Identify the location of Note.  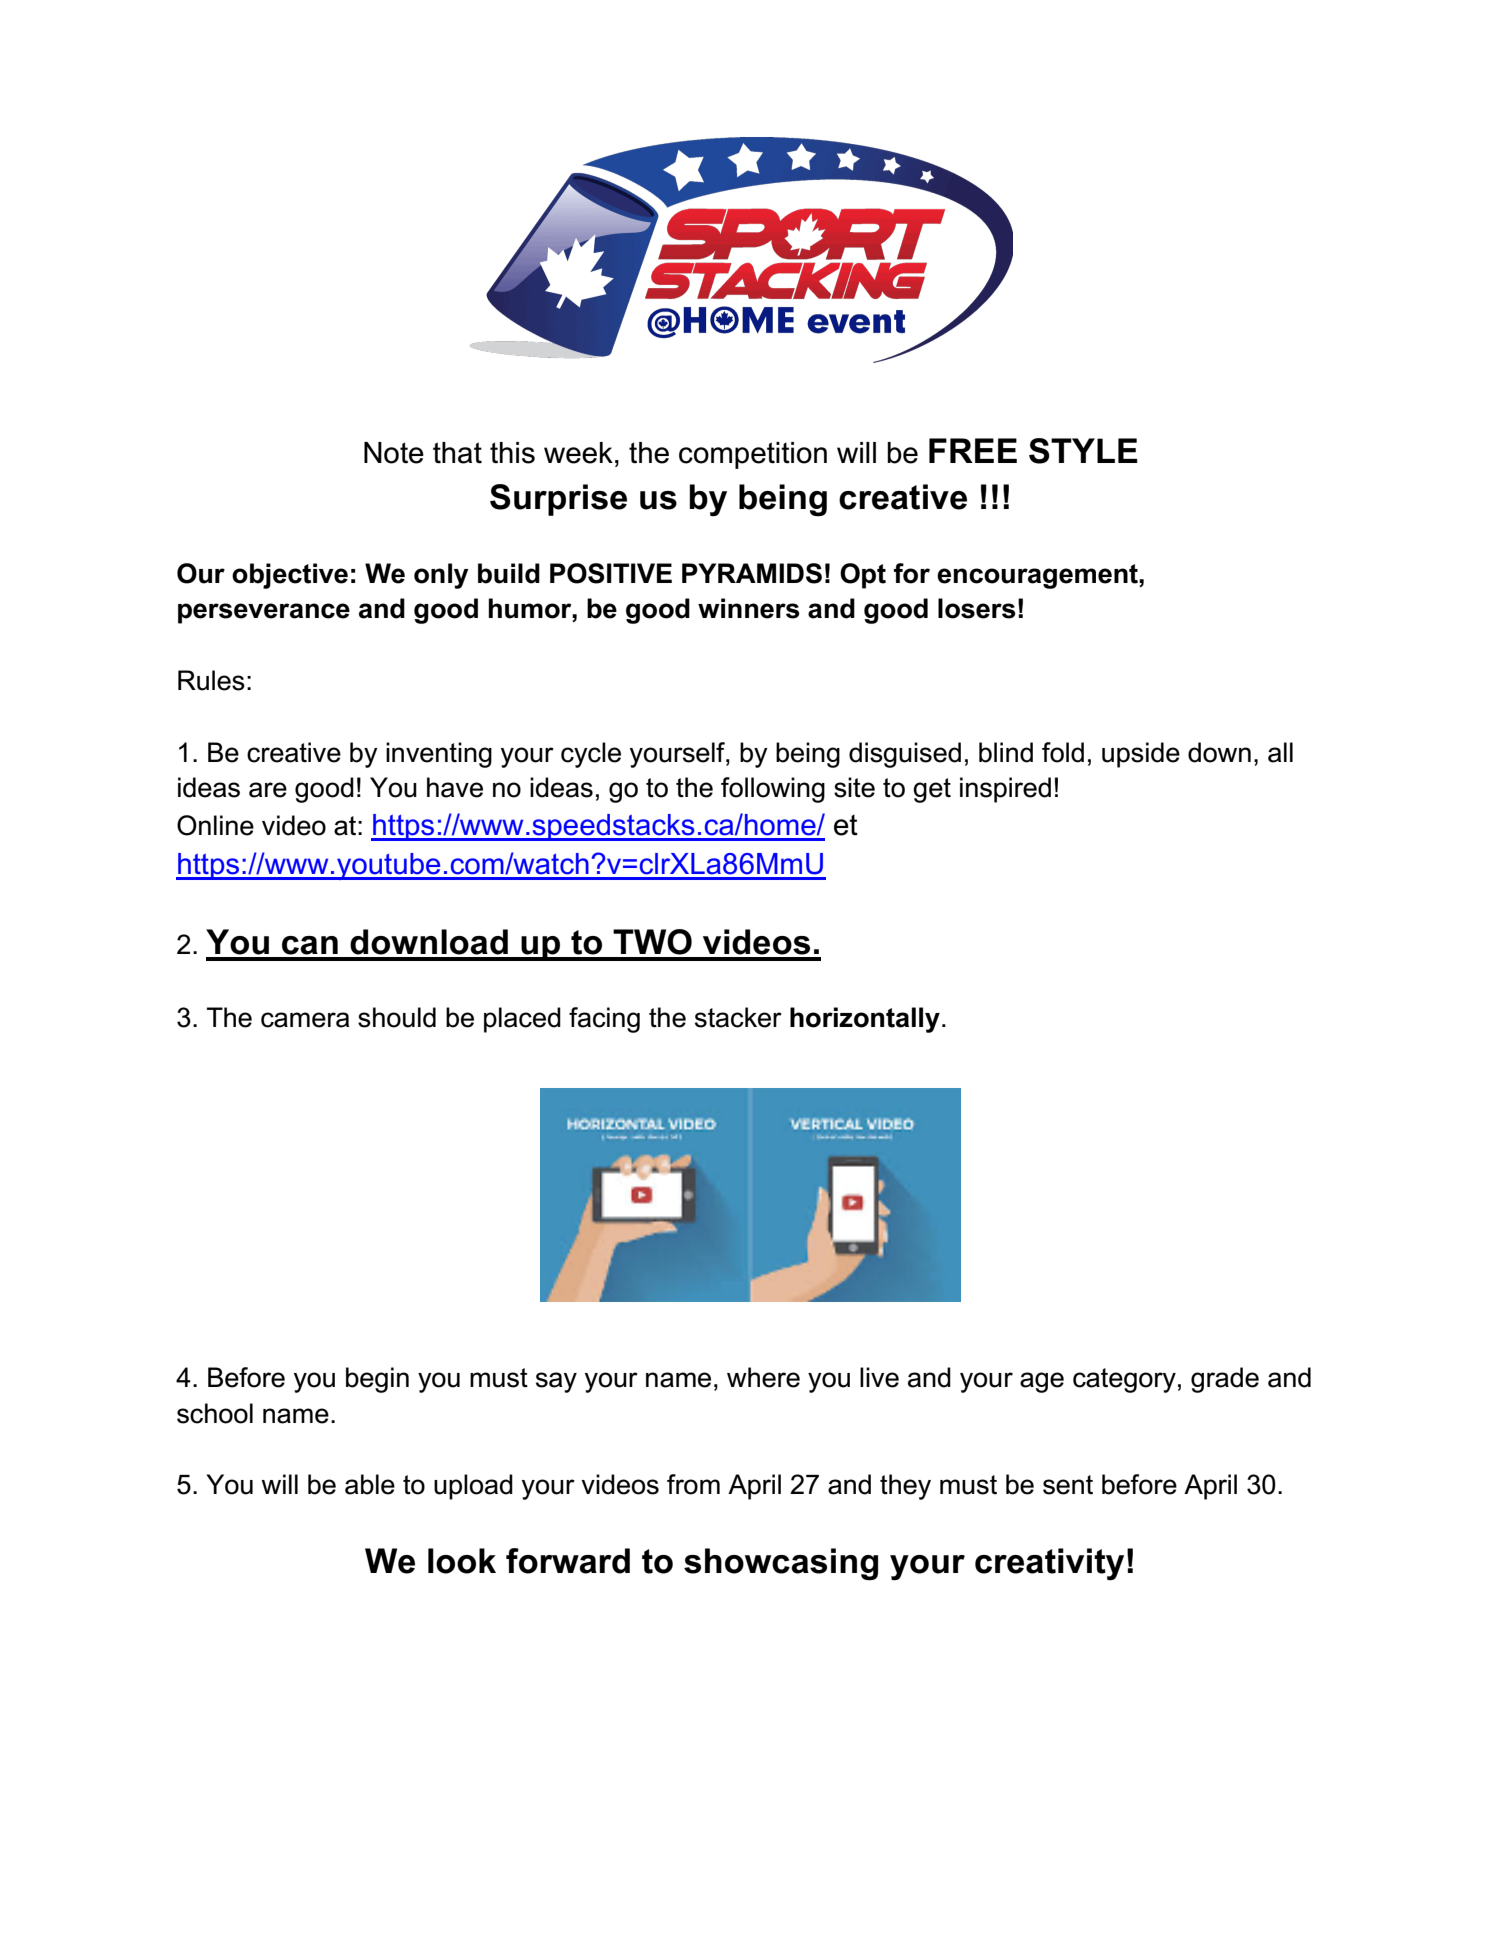
(394, 453).
